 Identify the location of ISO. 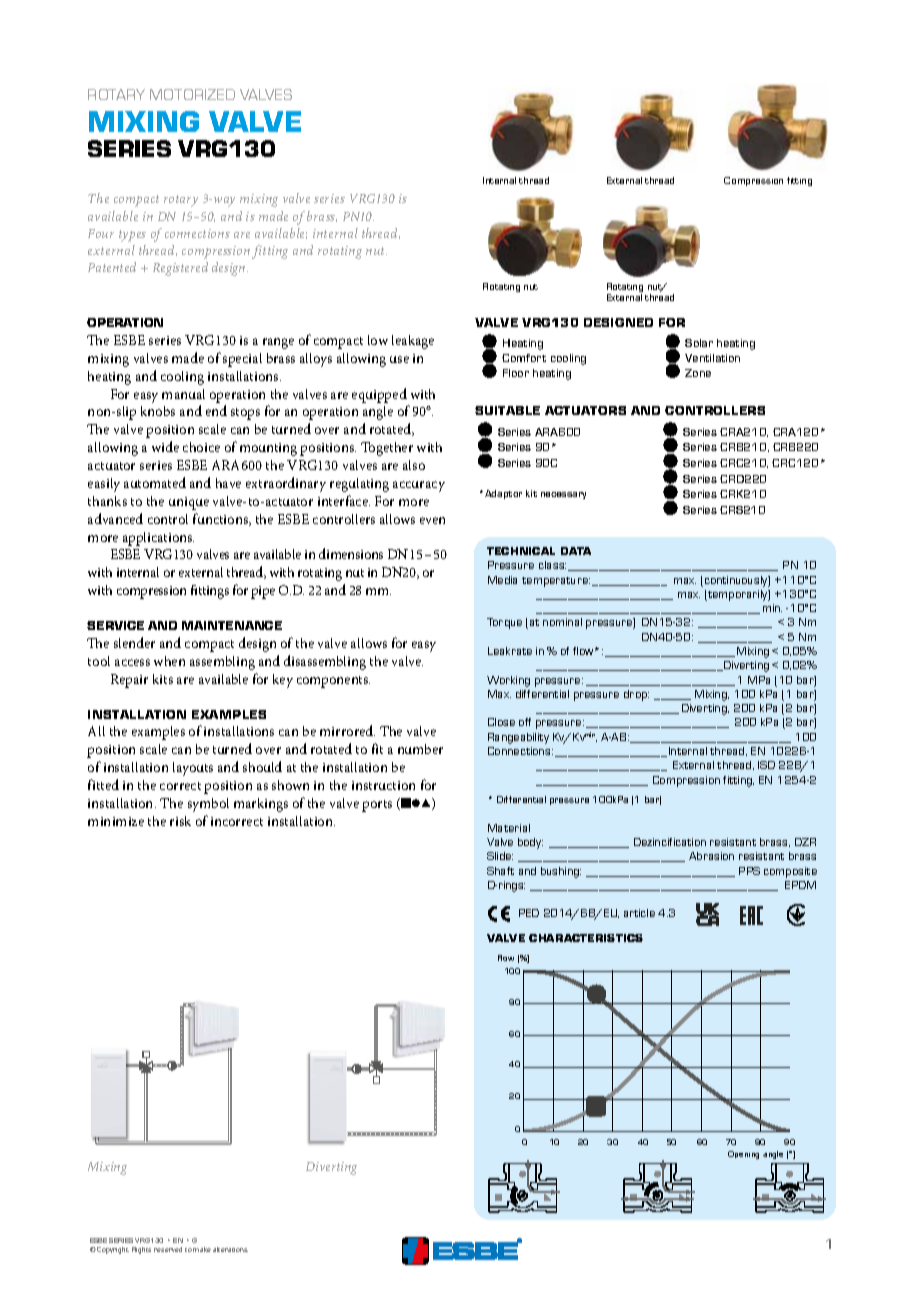
(766, 765).
